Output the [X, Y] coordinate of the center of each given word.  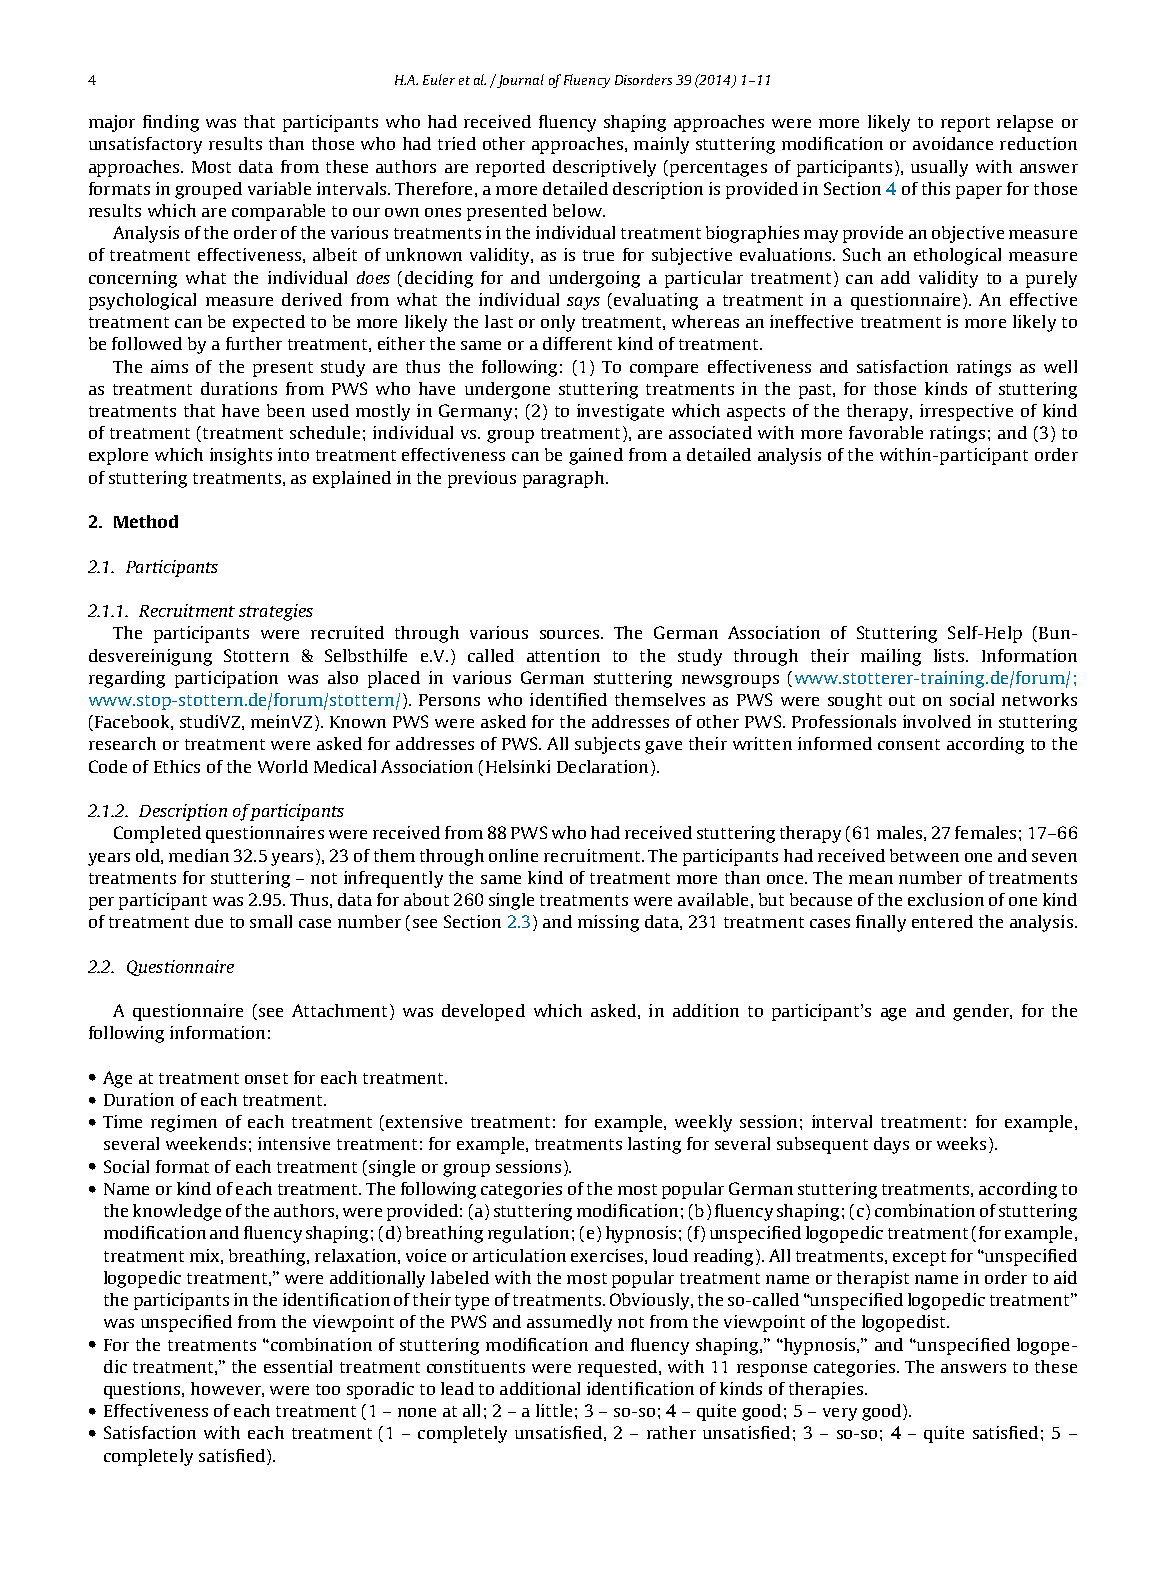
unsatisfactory [145, 145]
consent [909, 744]
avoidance [953, 143]
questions [143, 1390]
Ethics [177, 766]
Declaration [602, 766]
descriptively [604, 168]
